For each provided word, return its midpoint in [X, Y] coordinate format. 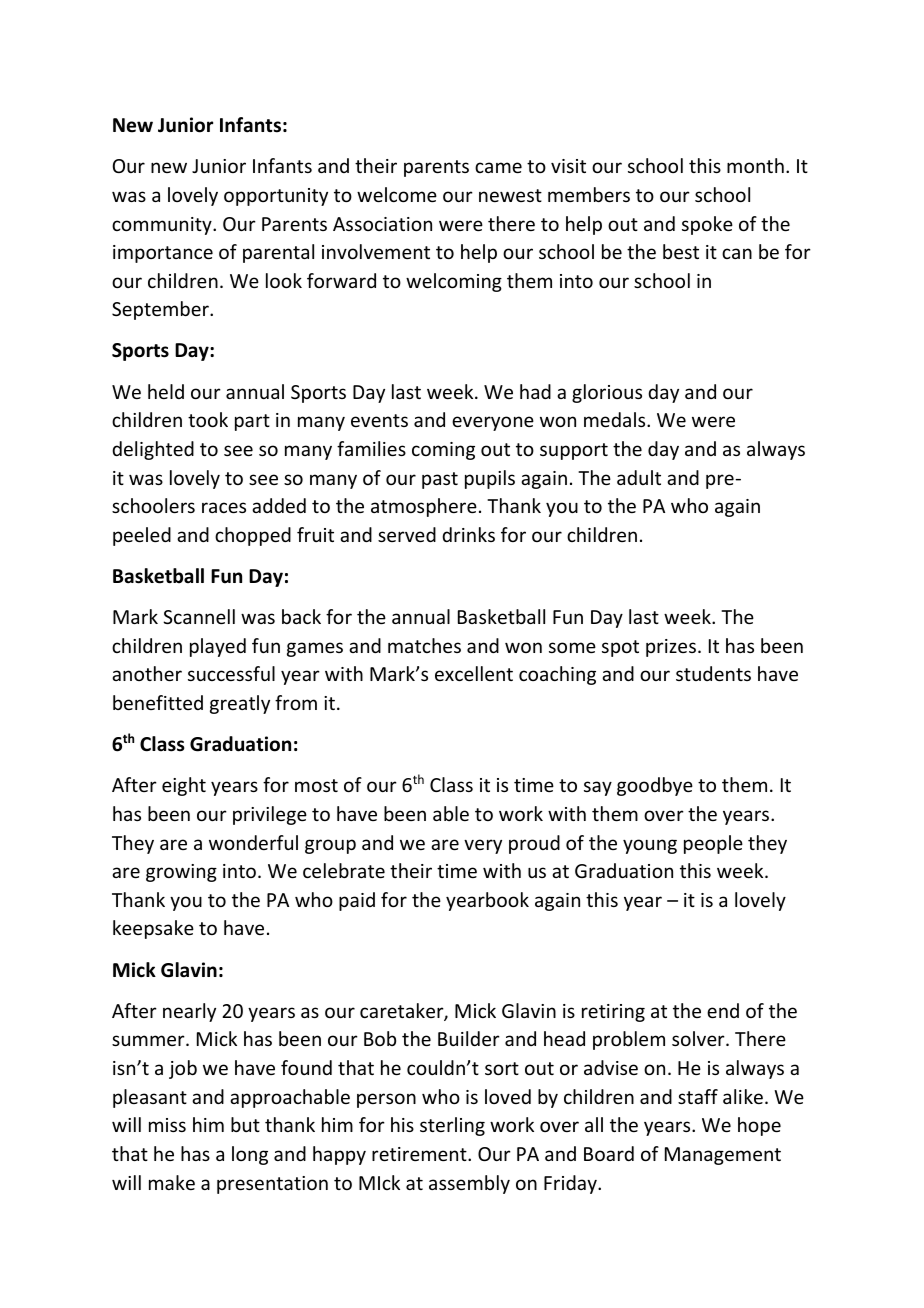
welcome [397, 194]
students [713, 673]
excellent [474, 673]
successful [231, 673]
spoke [707, 225]
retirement [420, 1154]
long [250, 1155]
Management [723, 1156]
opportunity [276, 197]
